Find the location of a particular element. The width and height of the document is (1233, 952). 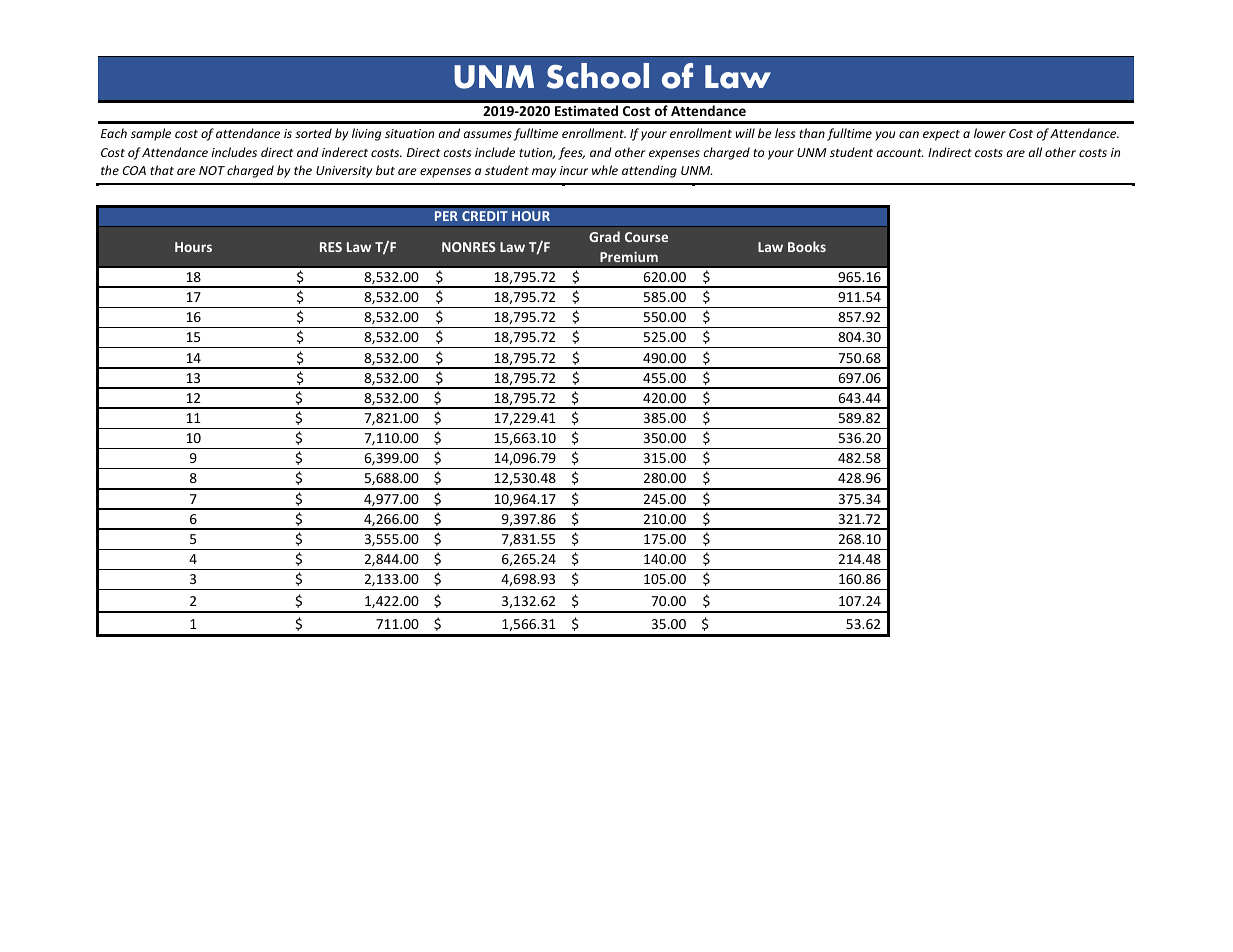

Premium is located at coordinates (629, 257).
